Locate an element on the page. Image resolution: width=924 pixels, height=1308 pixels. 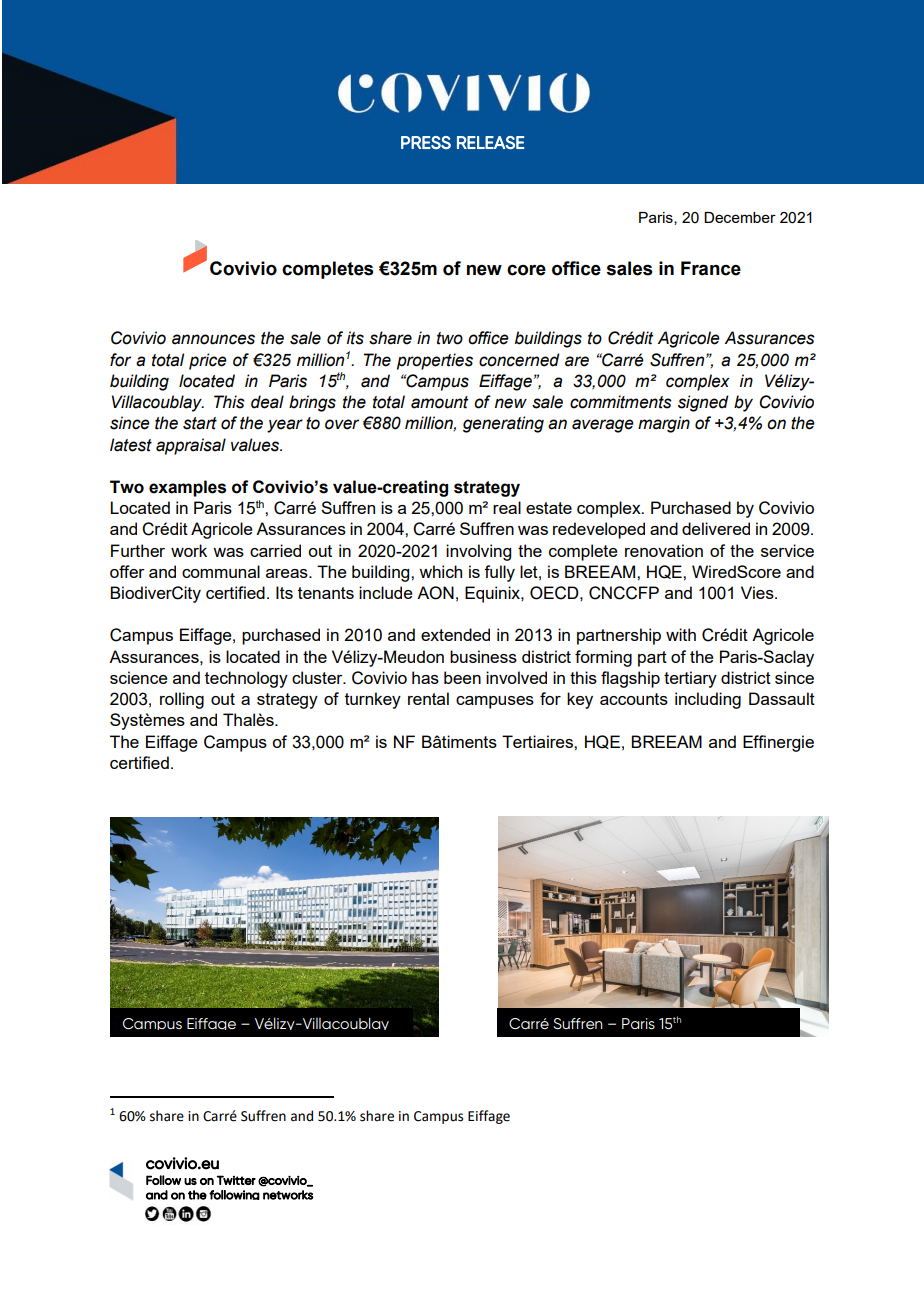
December is located at coordinates (740, 217).
